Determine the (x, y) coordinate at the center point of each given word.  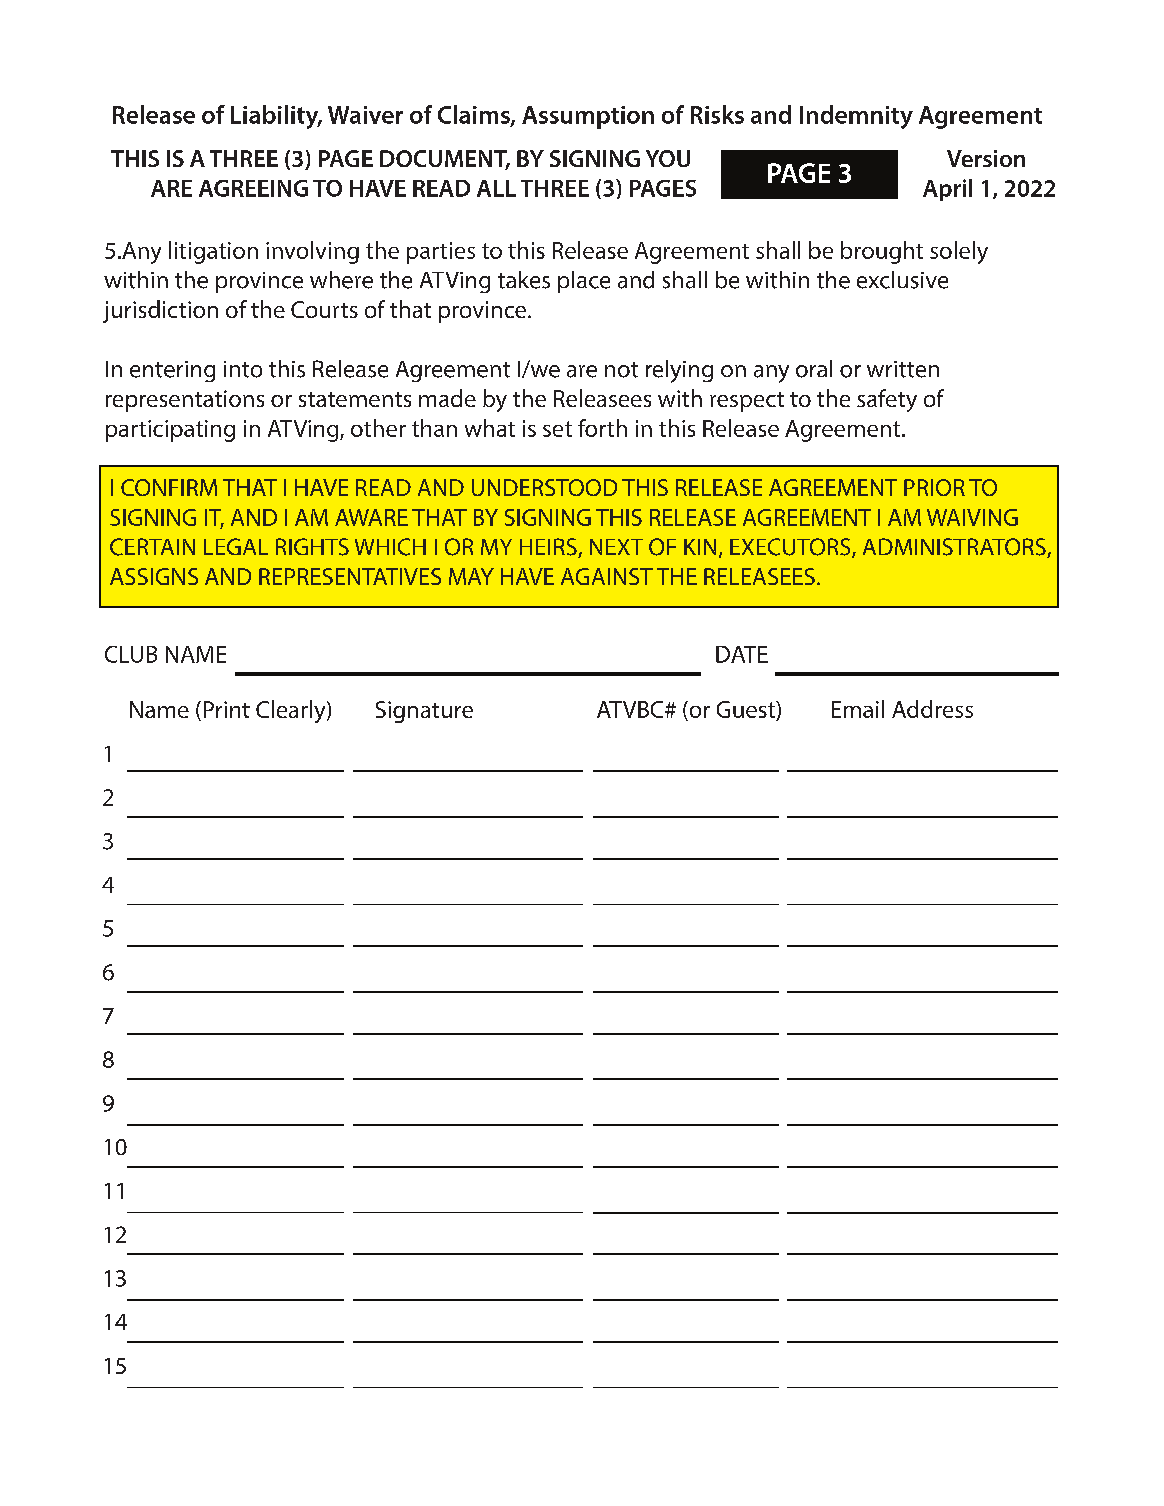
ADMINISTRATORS (955, 548)
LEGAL (236, 546)
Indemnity (856, 117)
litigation (213, 252)
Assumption (588, 117)
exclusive (902, 280)
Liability (276, 117)
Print (227, 709)
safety (887, 400)
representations (185, 401)
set (557, 429)
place (584, 282)
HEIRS (549, 548)
